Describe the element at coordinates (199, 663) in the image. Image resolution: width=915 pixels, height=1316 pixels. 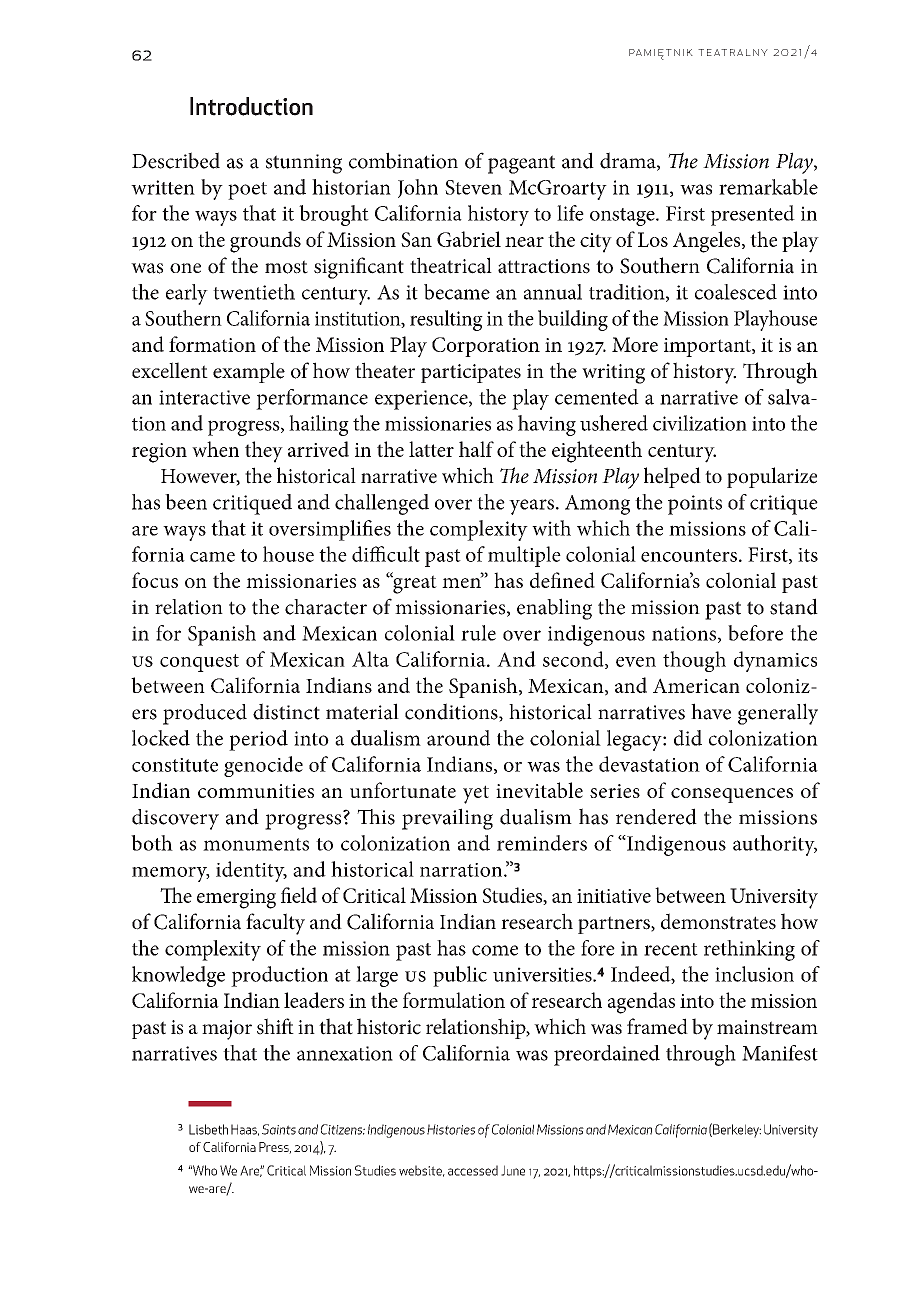
I see `conquest` at that location.
